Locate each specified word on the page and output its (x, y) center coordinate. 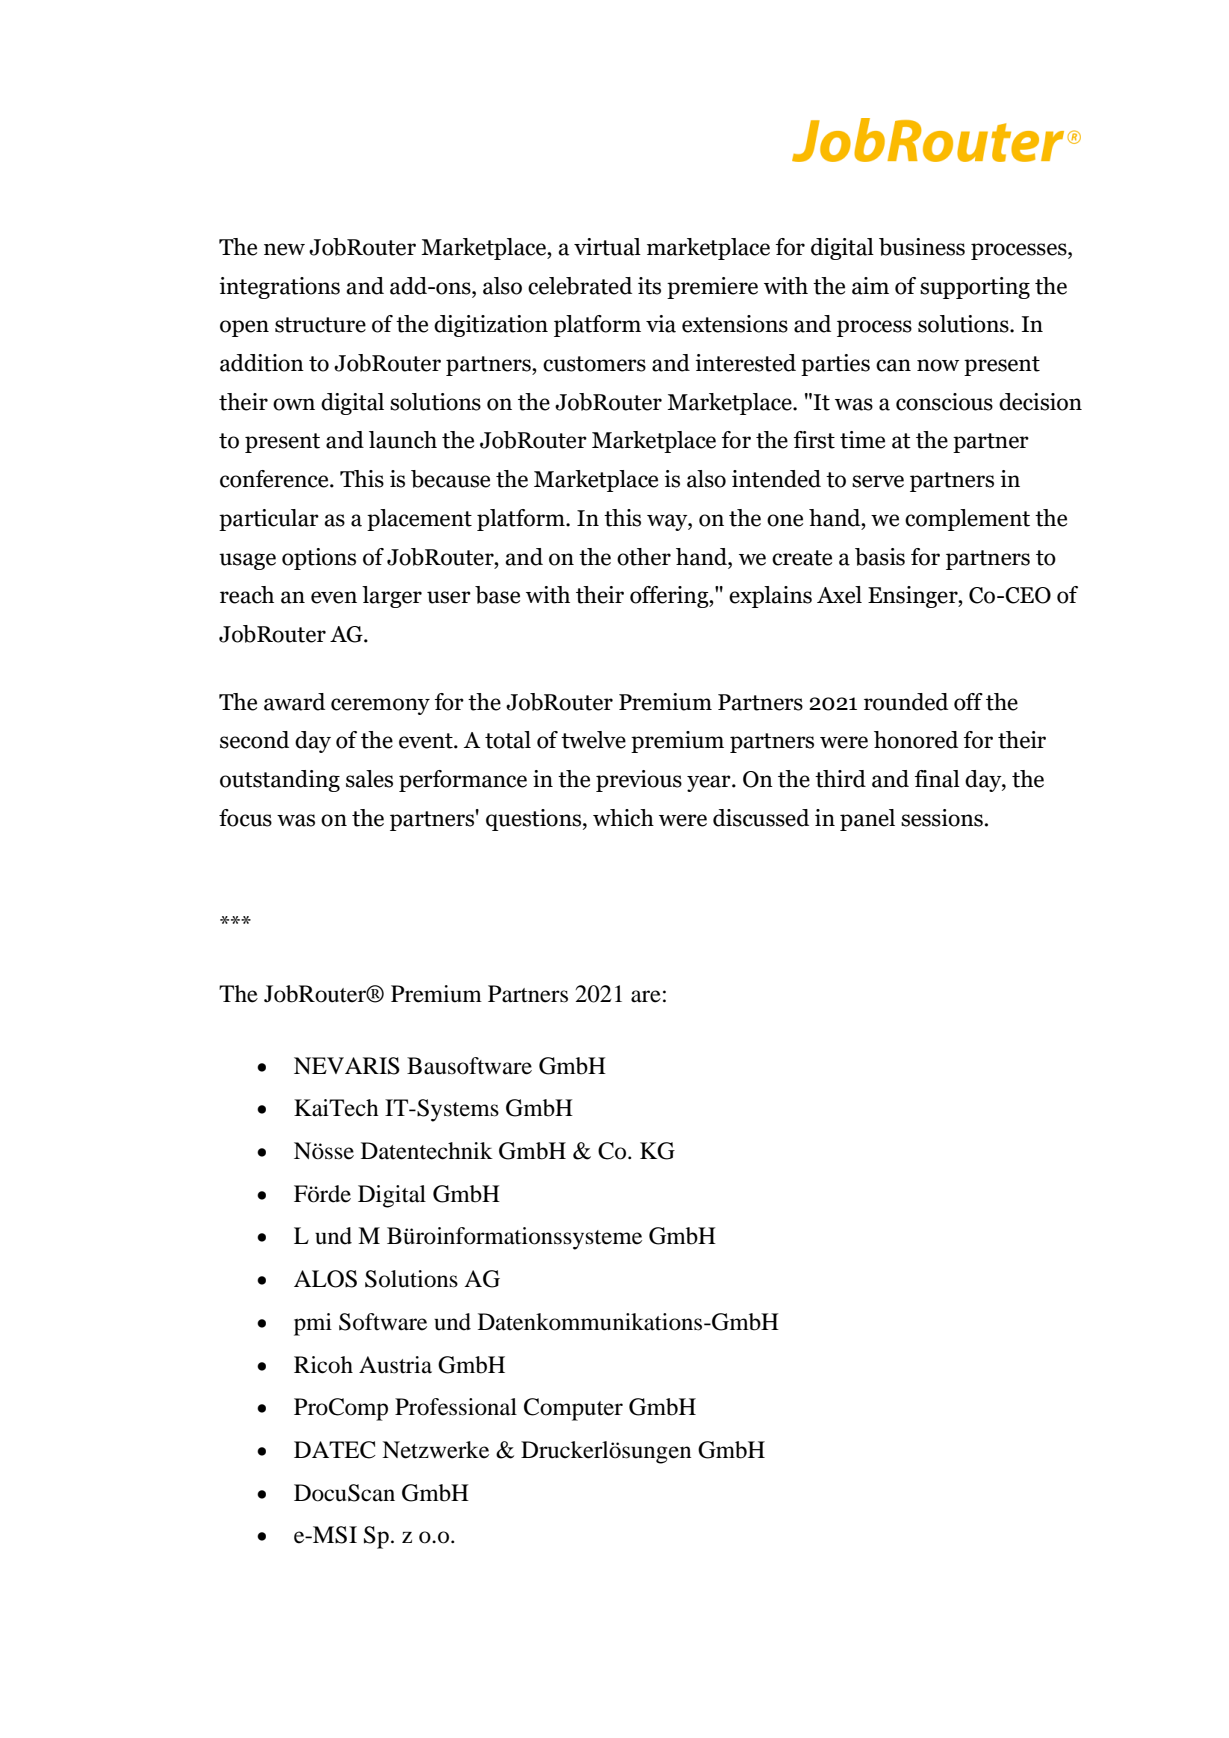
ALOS (325, 1279)
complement (967, 520)
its (649, 286)
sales (369, 779)
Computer (573, 1409)
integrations (279, 288)
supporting (975, 288)
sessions (942, 818)
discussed (761, 818)
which (623, 818)
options (319, 559)
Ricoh (323, 1365)
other (644, 557)
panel (867, 820)
